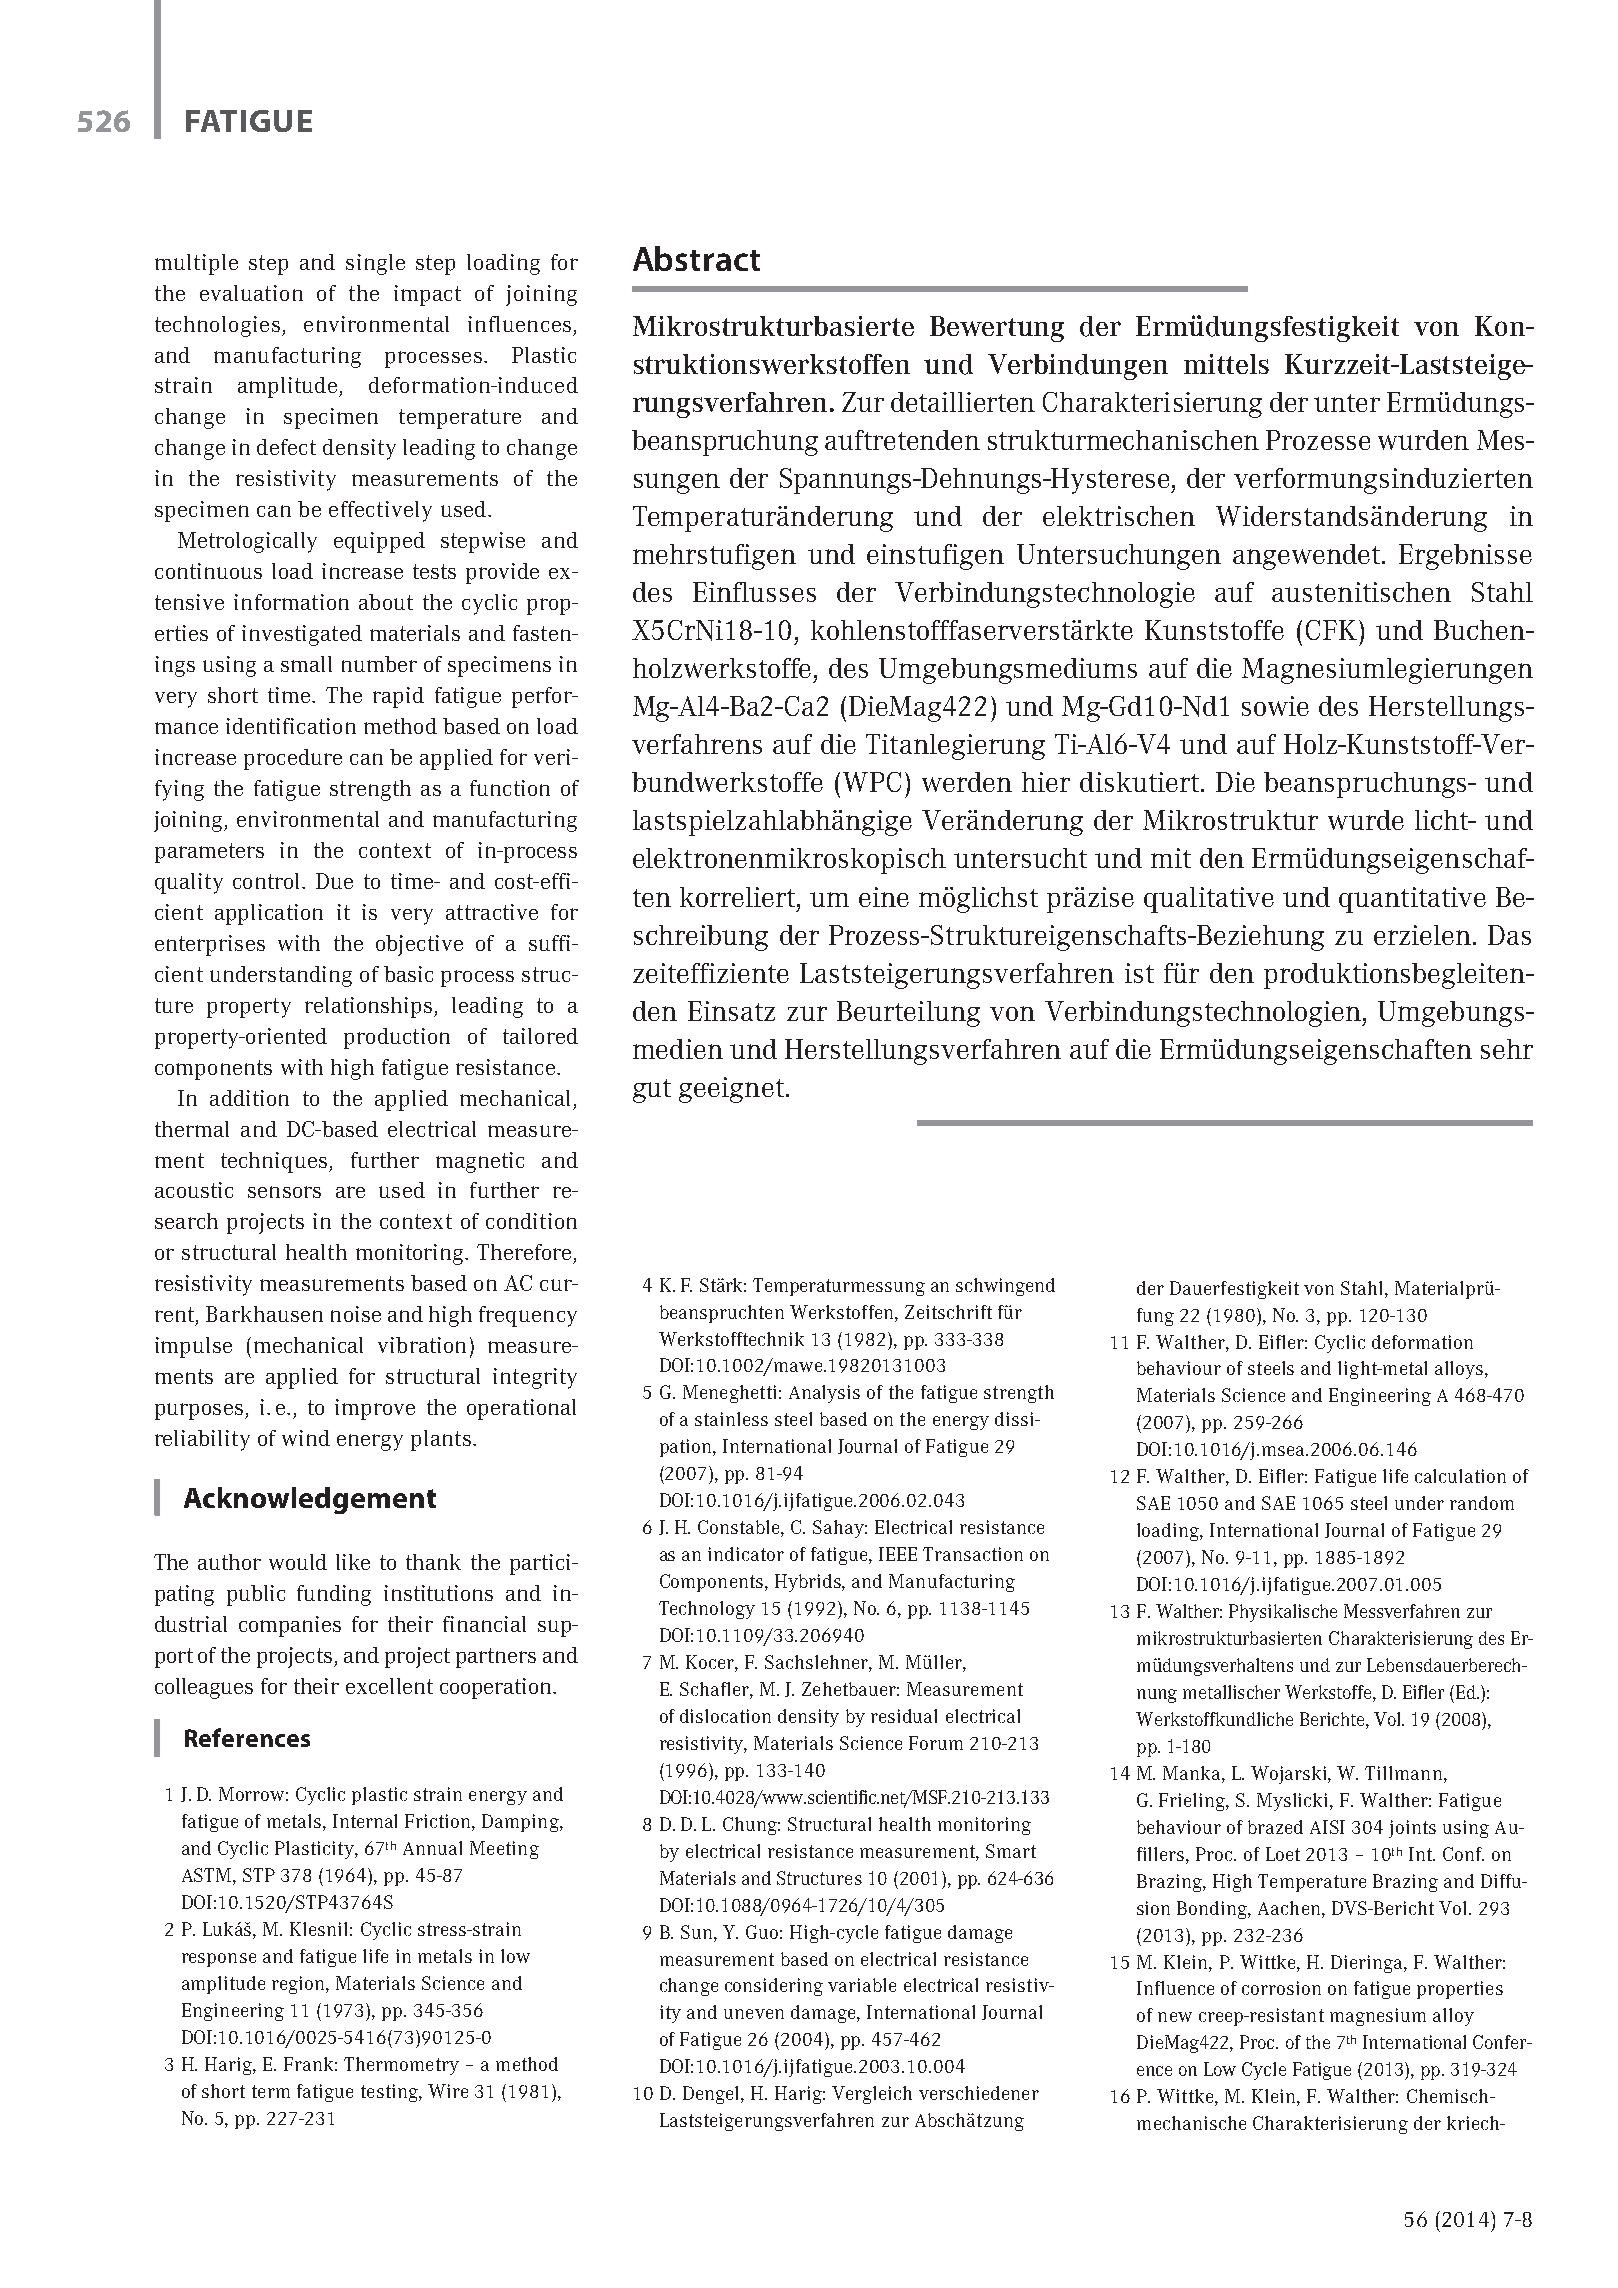 This document has height=2288, width=1618. Describe the element at coordinates (401, 2066) in the document. I see `Thermometry` at that location.
